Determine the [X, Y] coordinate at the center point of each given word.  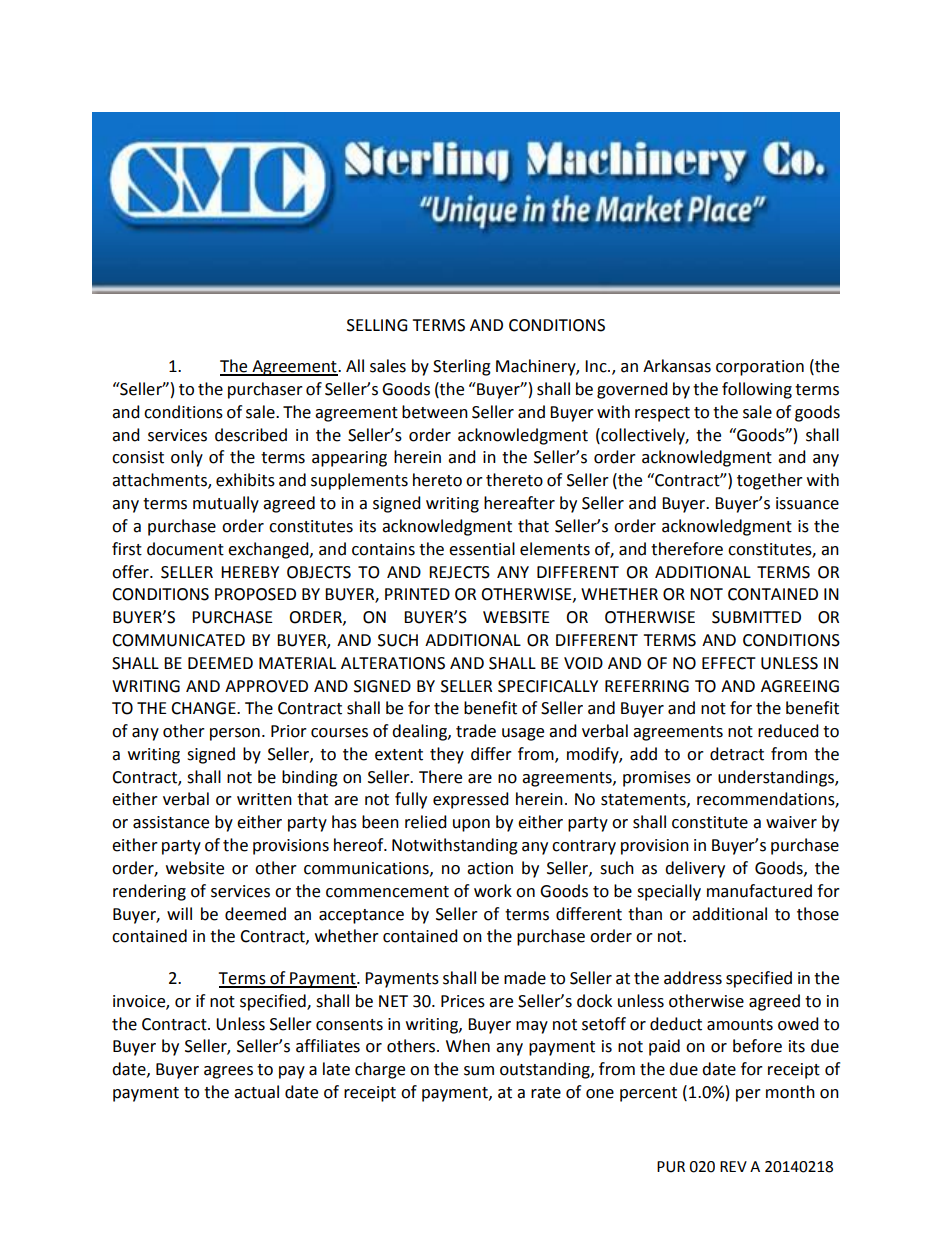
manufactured [759, 891]
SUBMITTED [756, 617]
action [490, 868]
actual [256, 1092]
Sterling [462, 367]
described [251, 435]
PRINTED [417, 594]
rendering [149, 892]
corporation [760, 368]
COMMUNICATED [178, 640]
